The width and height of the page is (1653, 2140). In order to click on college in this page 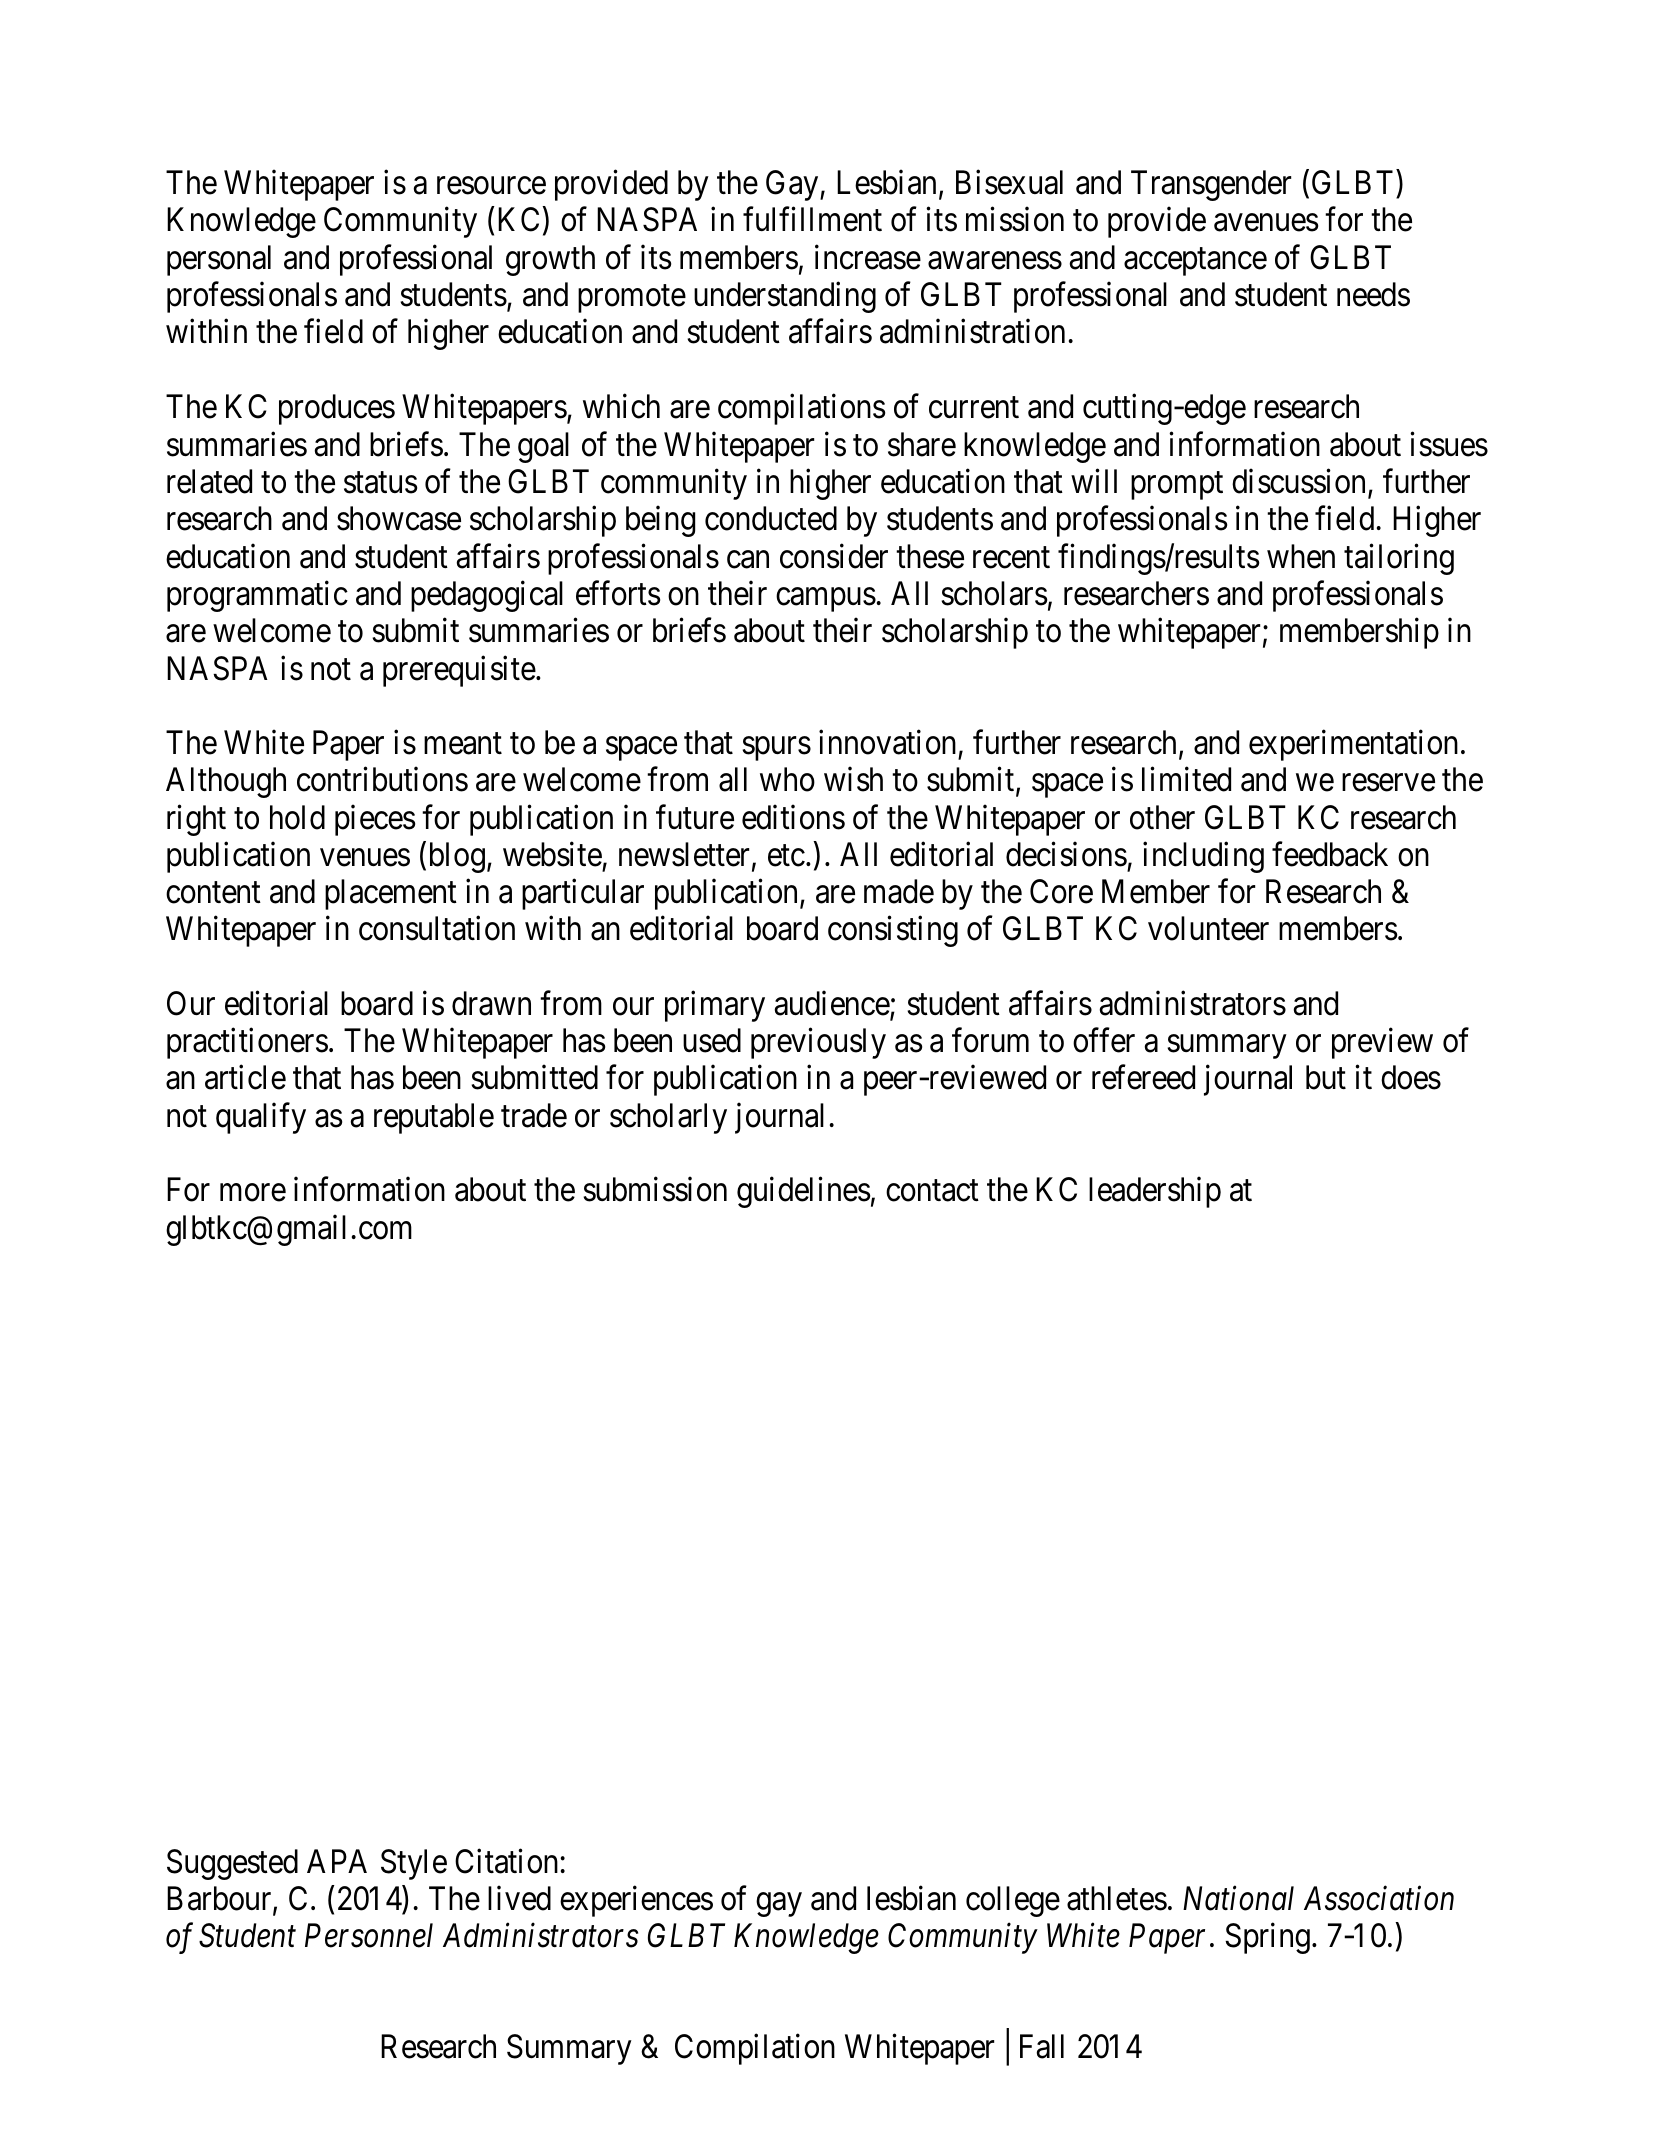, I will do `click(1013, 1901)`.
